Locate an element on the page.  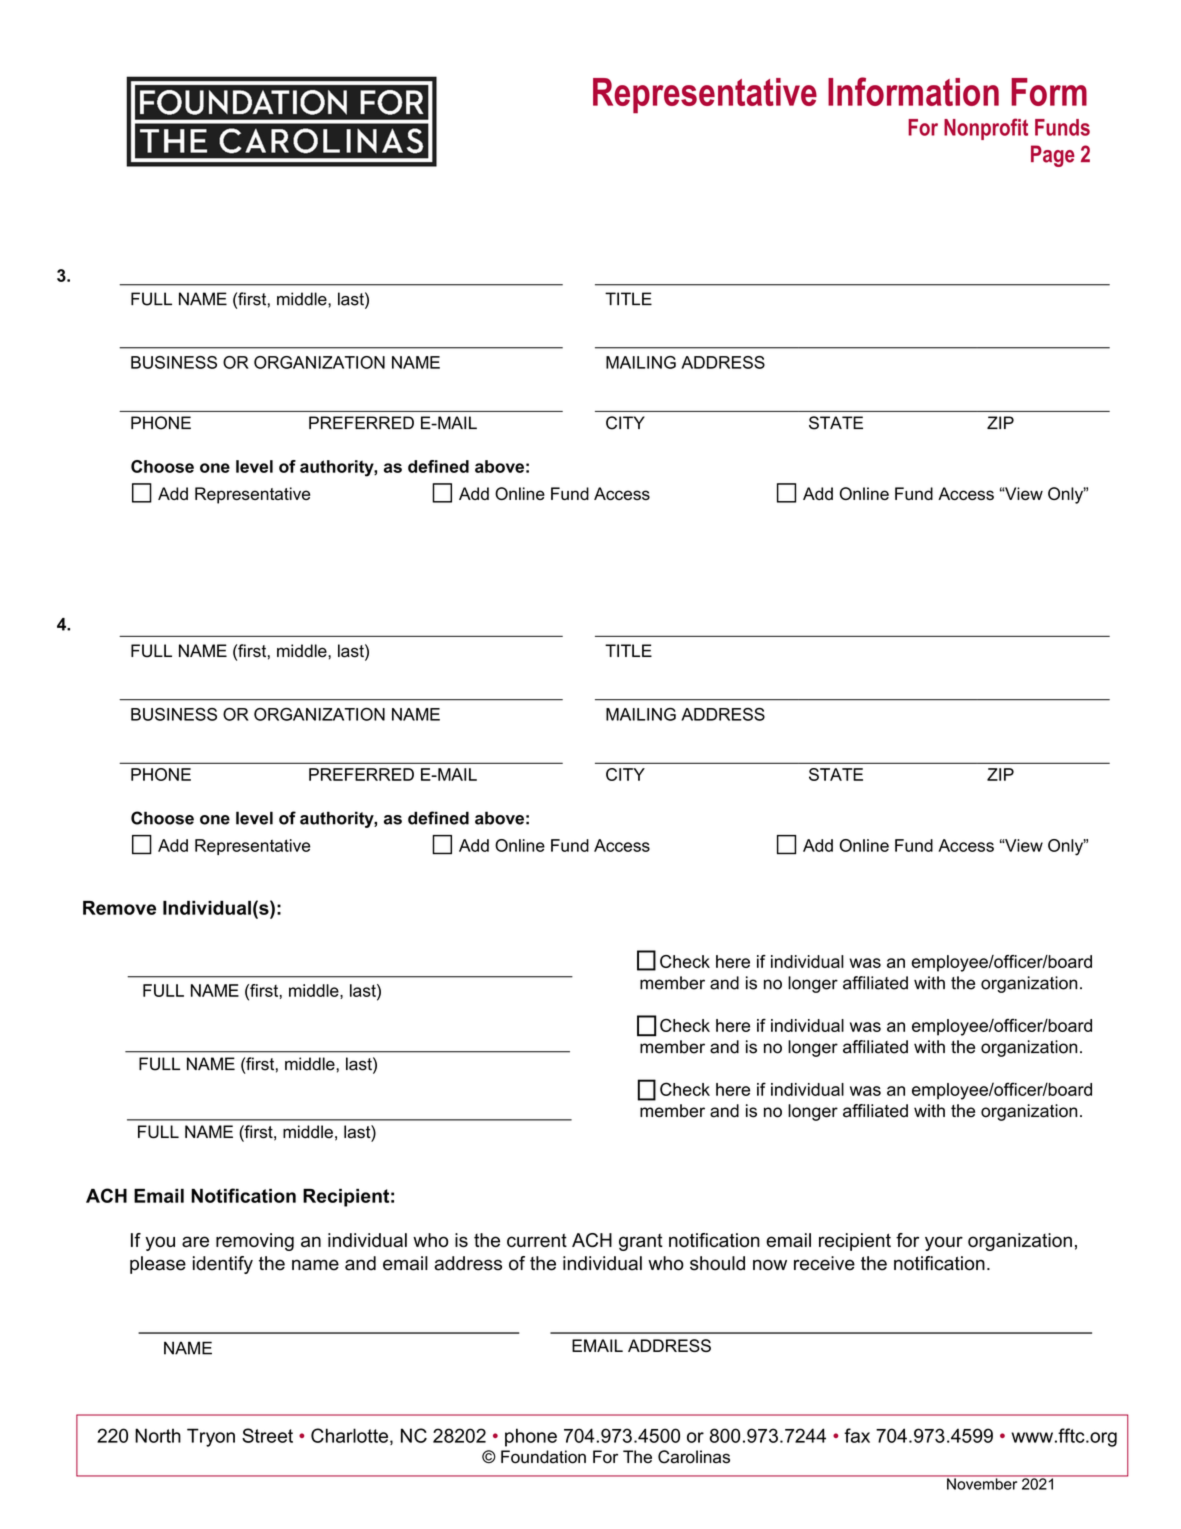
your is located at coordinates (944, 1243).
